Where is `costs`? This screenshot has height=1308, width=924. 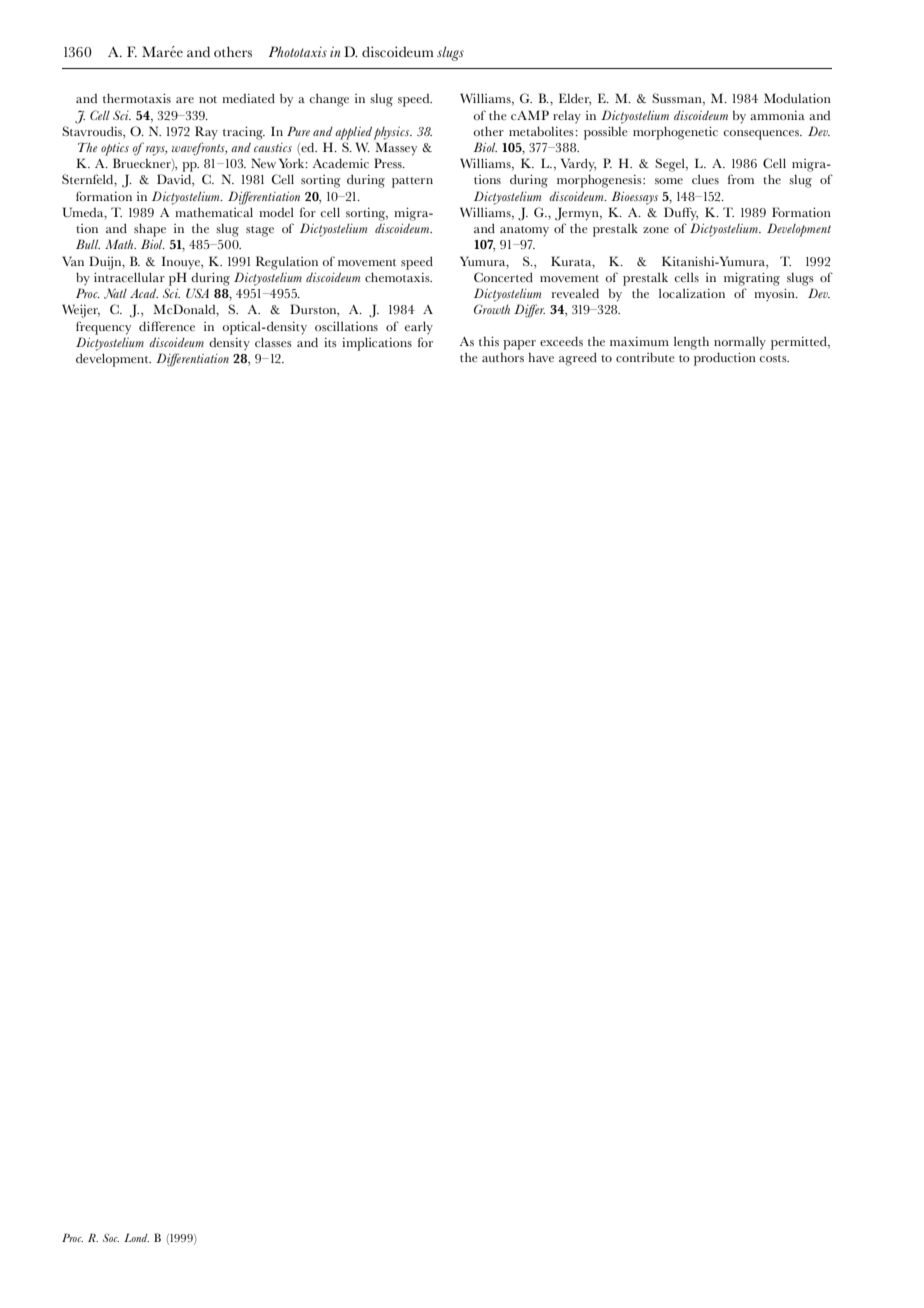
costs is located at coordinates (774, 358).
